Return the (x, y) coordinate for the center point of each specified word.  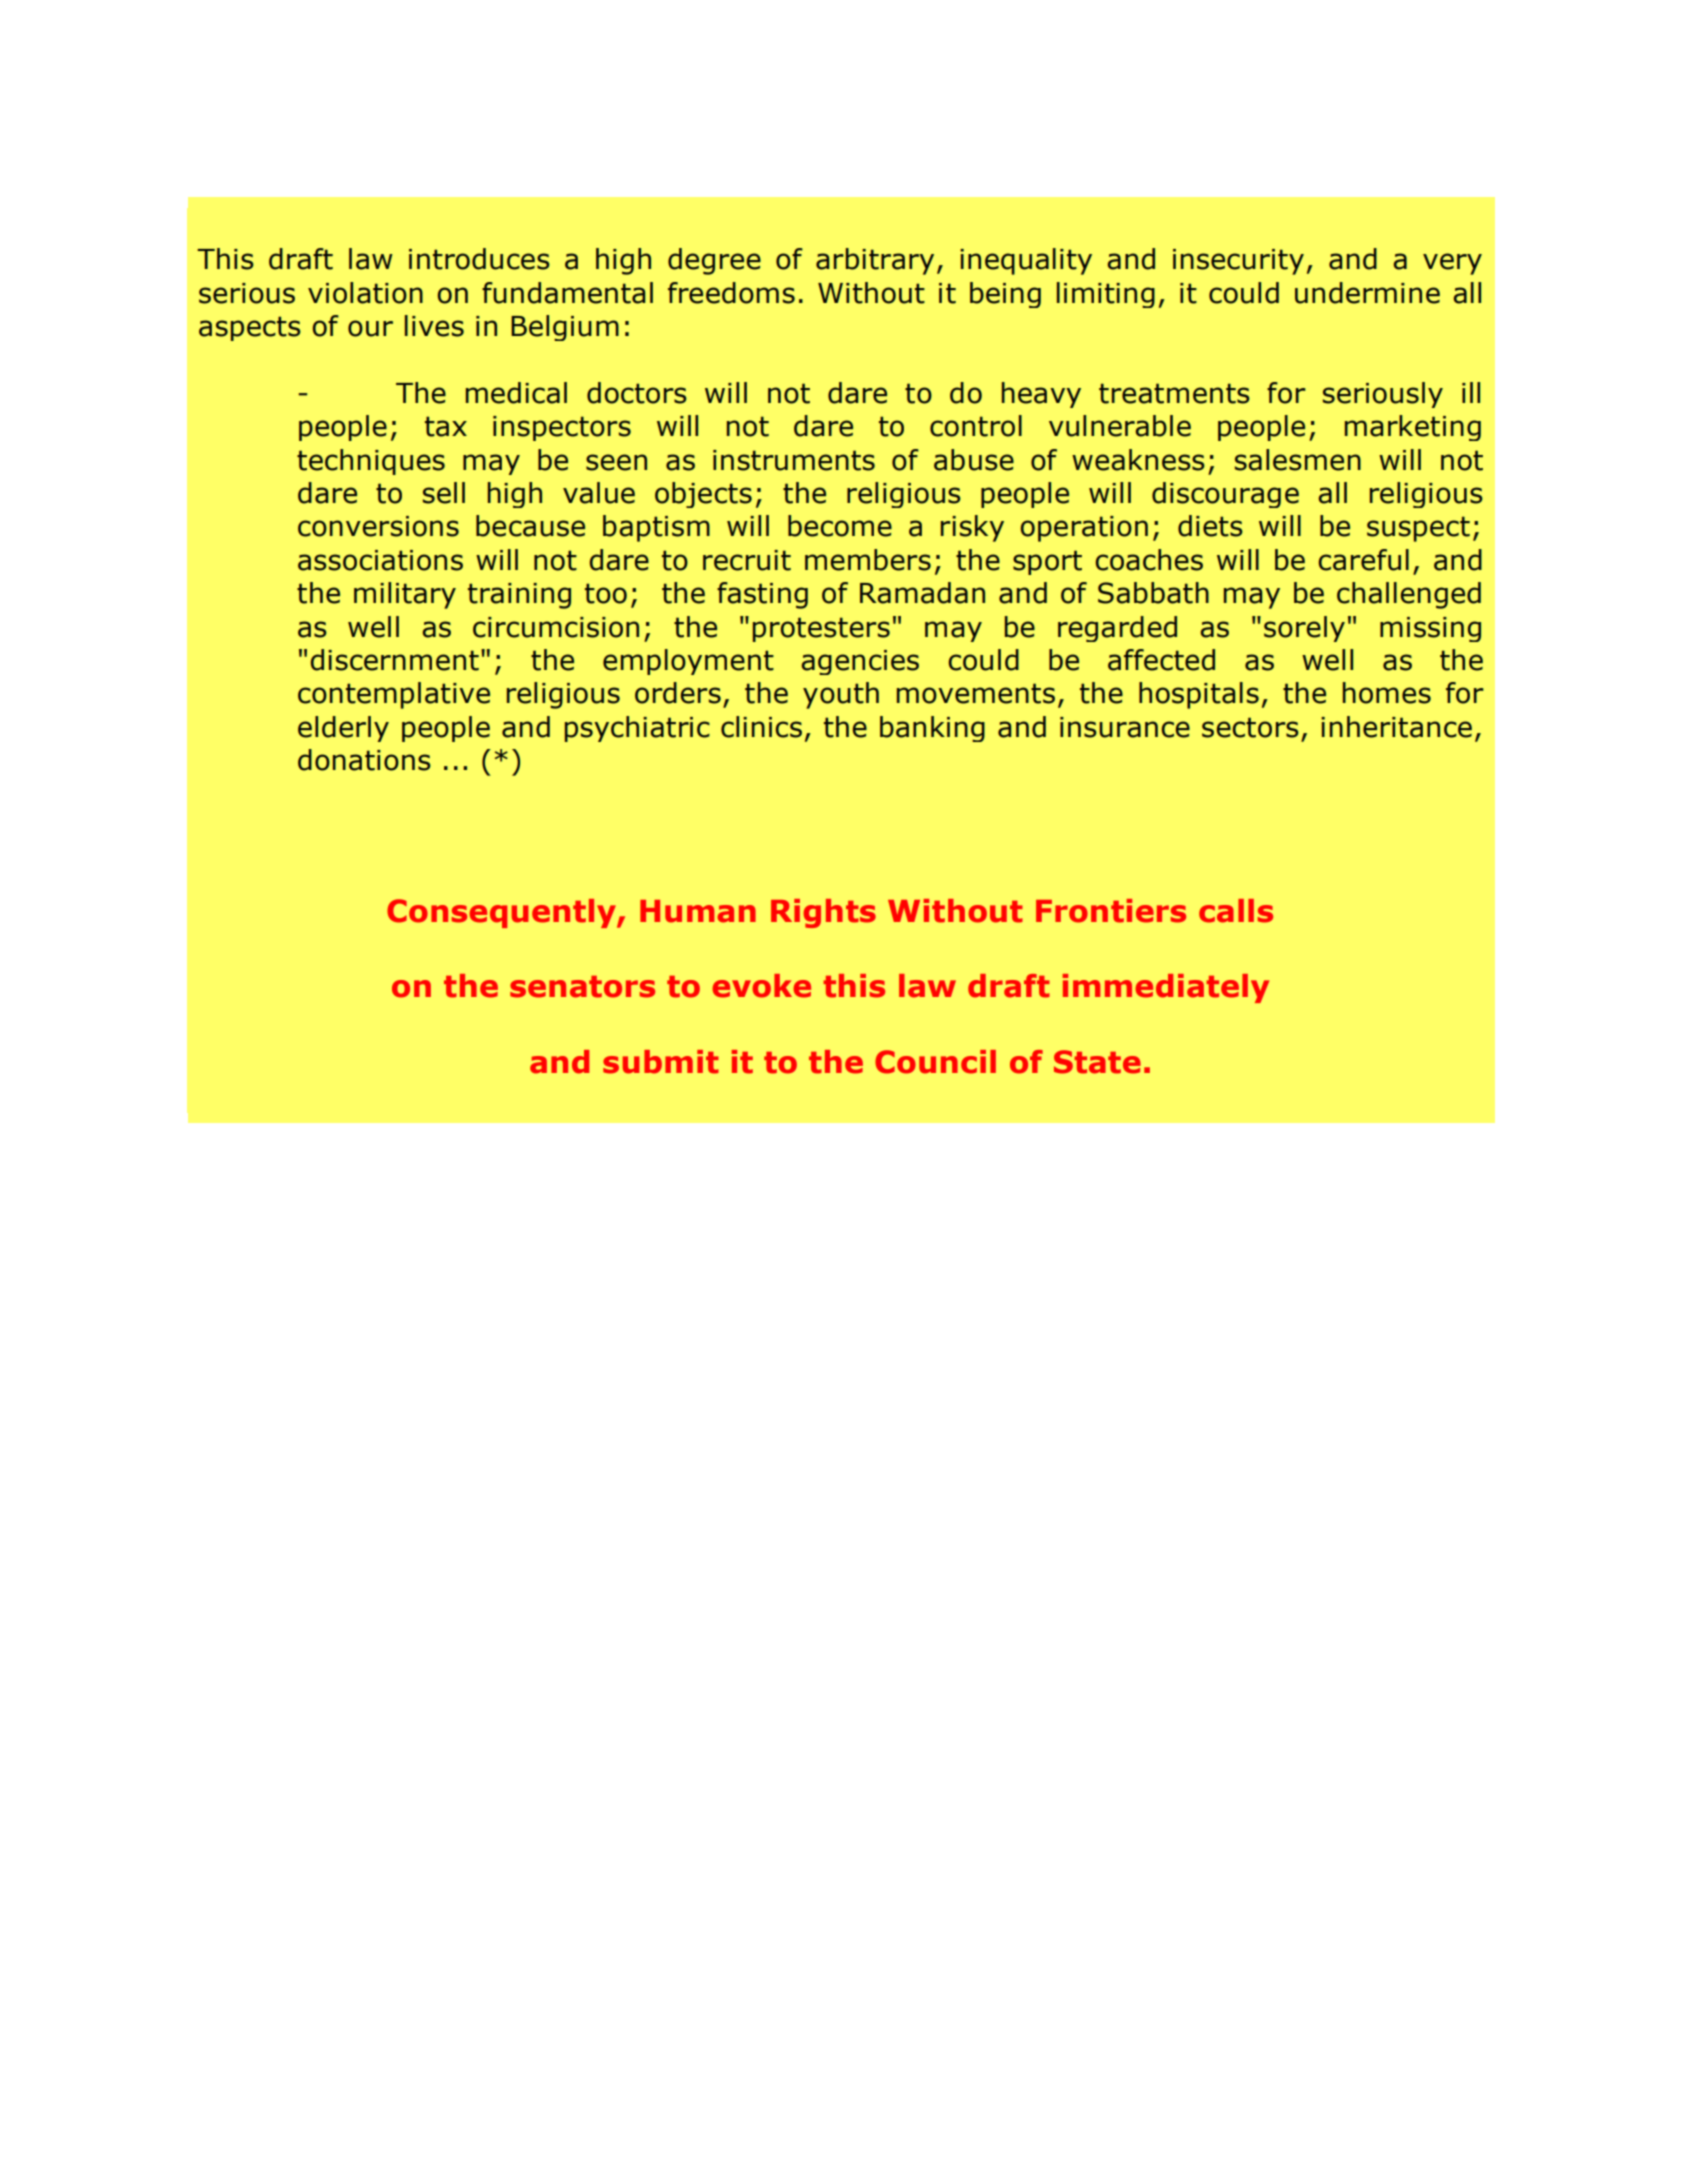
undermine (1367, 293)
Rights (823, 913)
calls (1236, 911)
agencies (860, 662)
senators (582, 987)
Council (935, 1062)
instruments (794, 460)
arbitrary (875, 261)
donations (364, 760)
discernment (395, 660)
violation (365, 293)
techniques (371, 462)
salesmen (1298, 460)
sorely (1304, 629)
